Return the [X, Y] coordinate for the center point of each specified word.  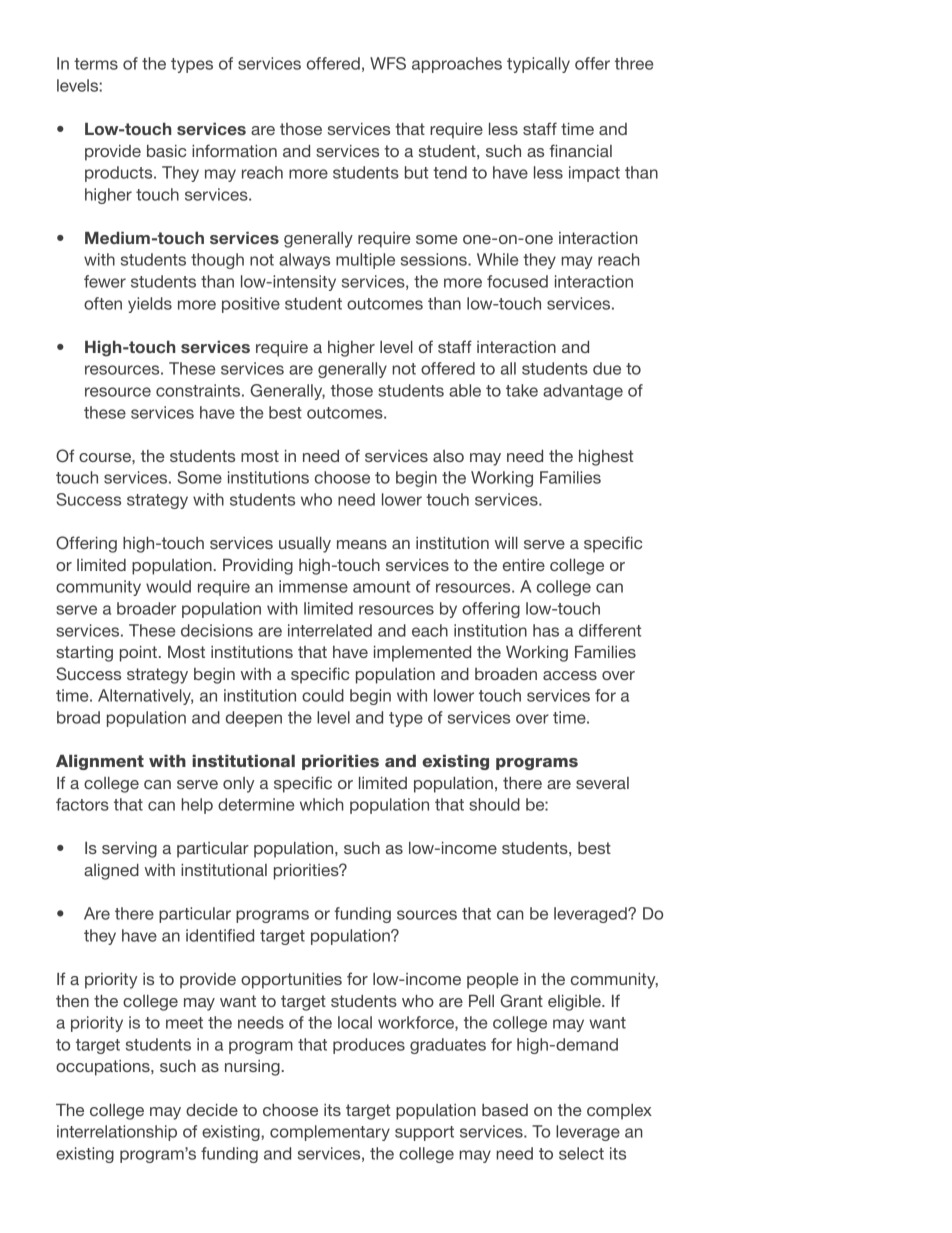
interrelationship [117, 1133]
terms [96, 64]
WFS [388, 63]
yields [150, 305]
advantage [583, 392]
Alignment [100, 762]
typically [538, 65]
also [448, 456]
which [322, 804]
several [602, 783]
